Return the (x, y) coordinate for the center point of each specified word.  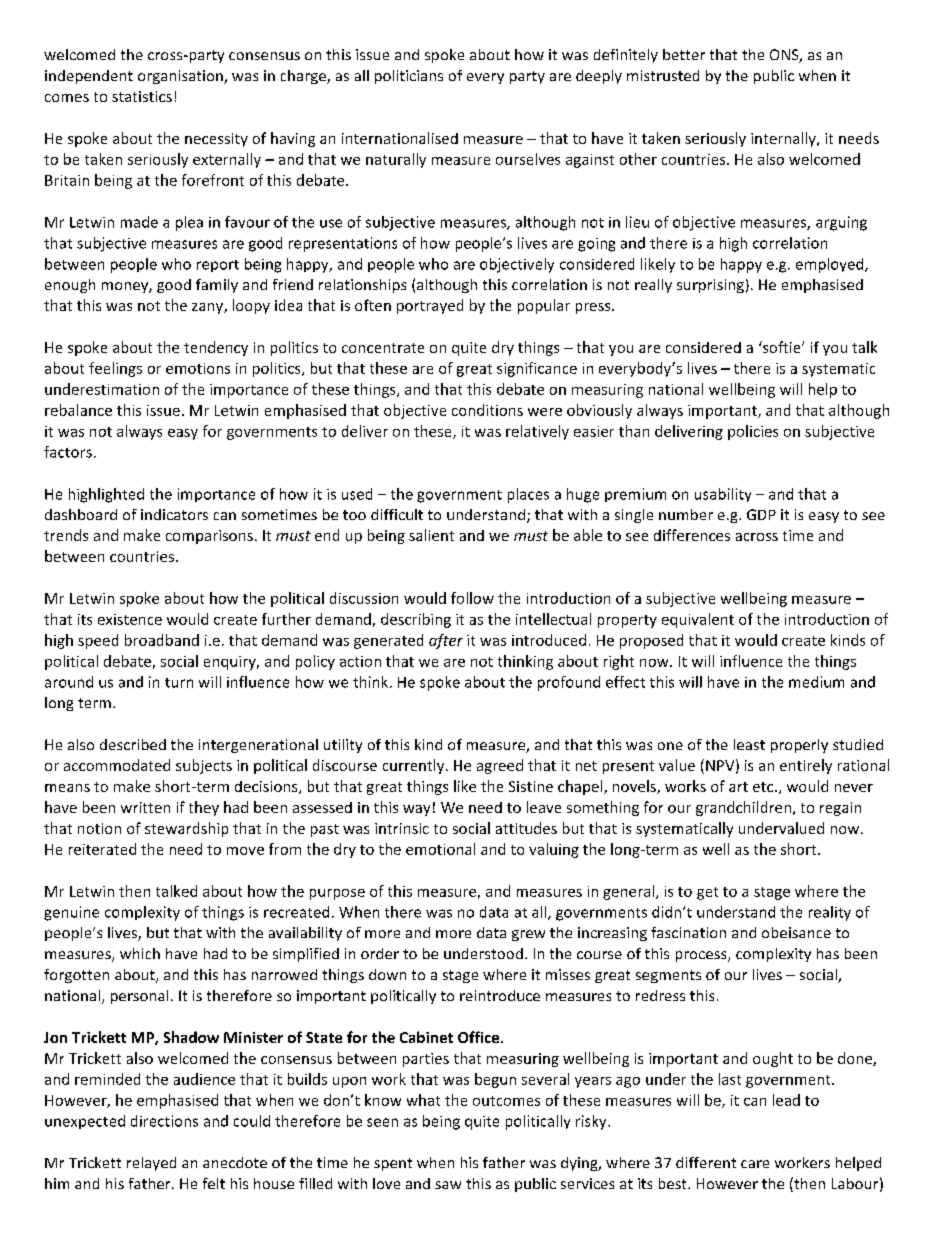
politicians (409, 77)
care (755, 1164)
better (684, 54)
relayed (151, 1164)
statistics (142, 96)
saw (448, 1185)
